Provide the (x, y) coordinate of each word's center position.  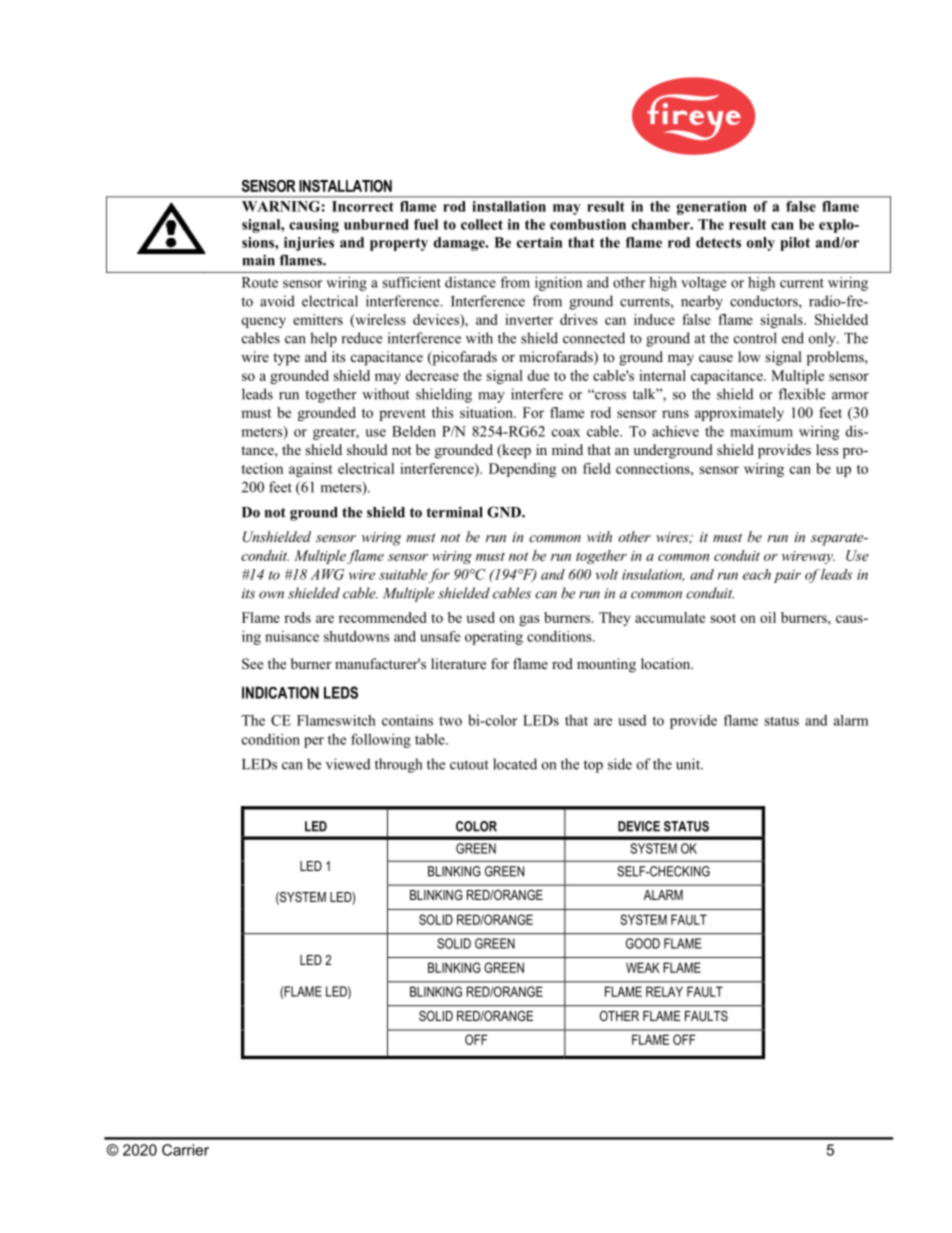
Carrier (185, 1150)
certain (539, 242)
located (515, 764)
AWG (327, 574)
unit (689, 764)
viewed (348, 764)
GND (505, 512)
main (258, 260)
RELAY (664, 991)
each (757, 574)
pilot (795, 244)
